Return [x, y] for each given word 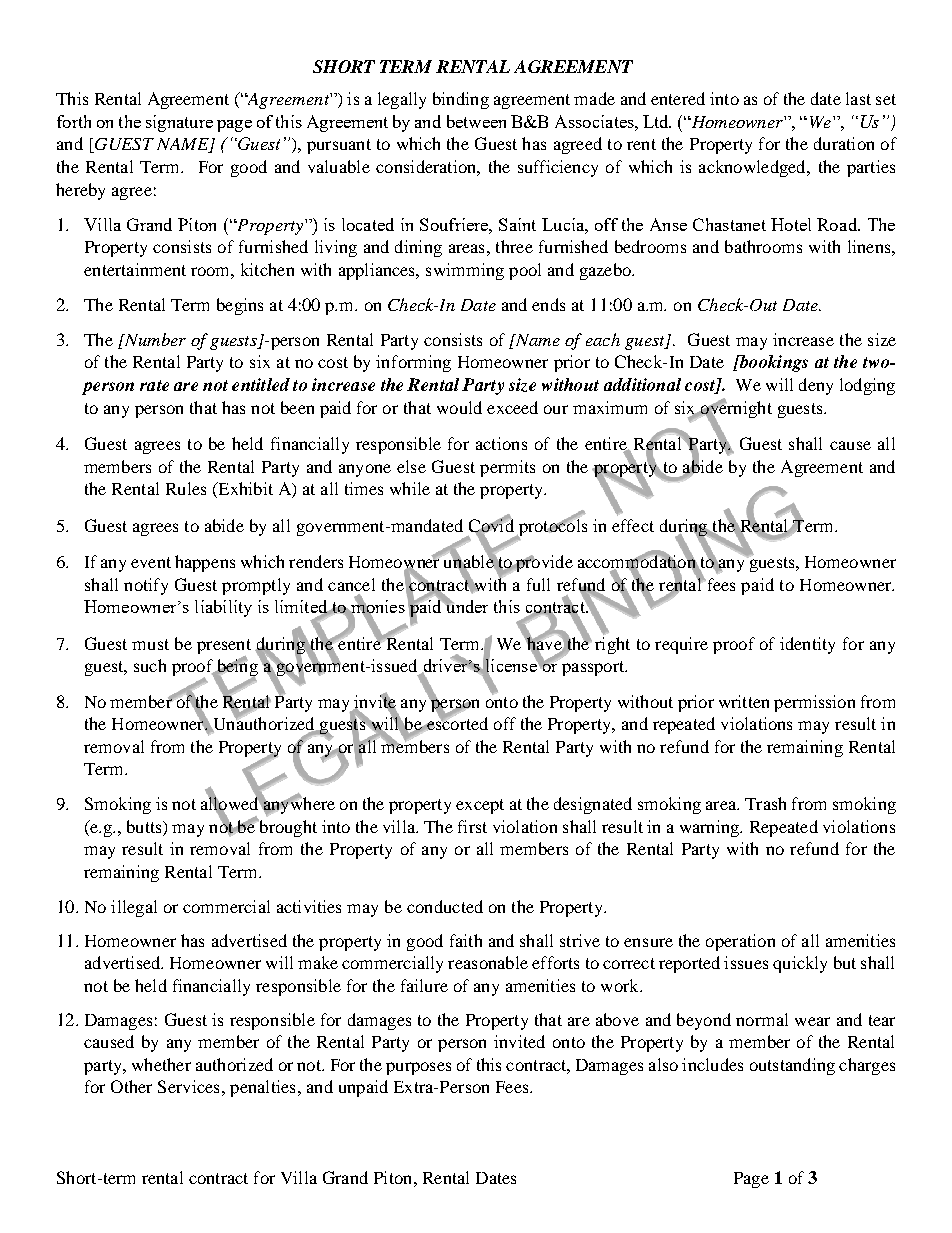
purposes [418, 1068]
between [476, 121]
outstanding [792, 1066]
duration [844, 143]
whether [161, 1064]
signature [179, 123]
